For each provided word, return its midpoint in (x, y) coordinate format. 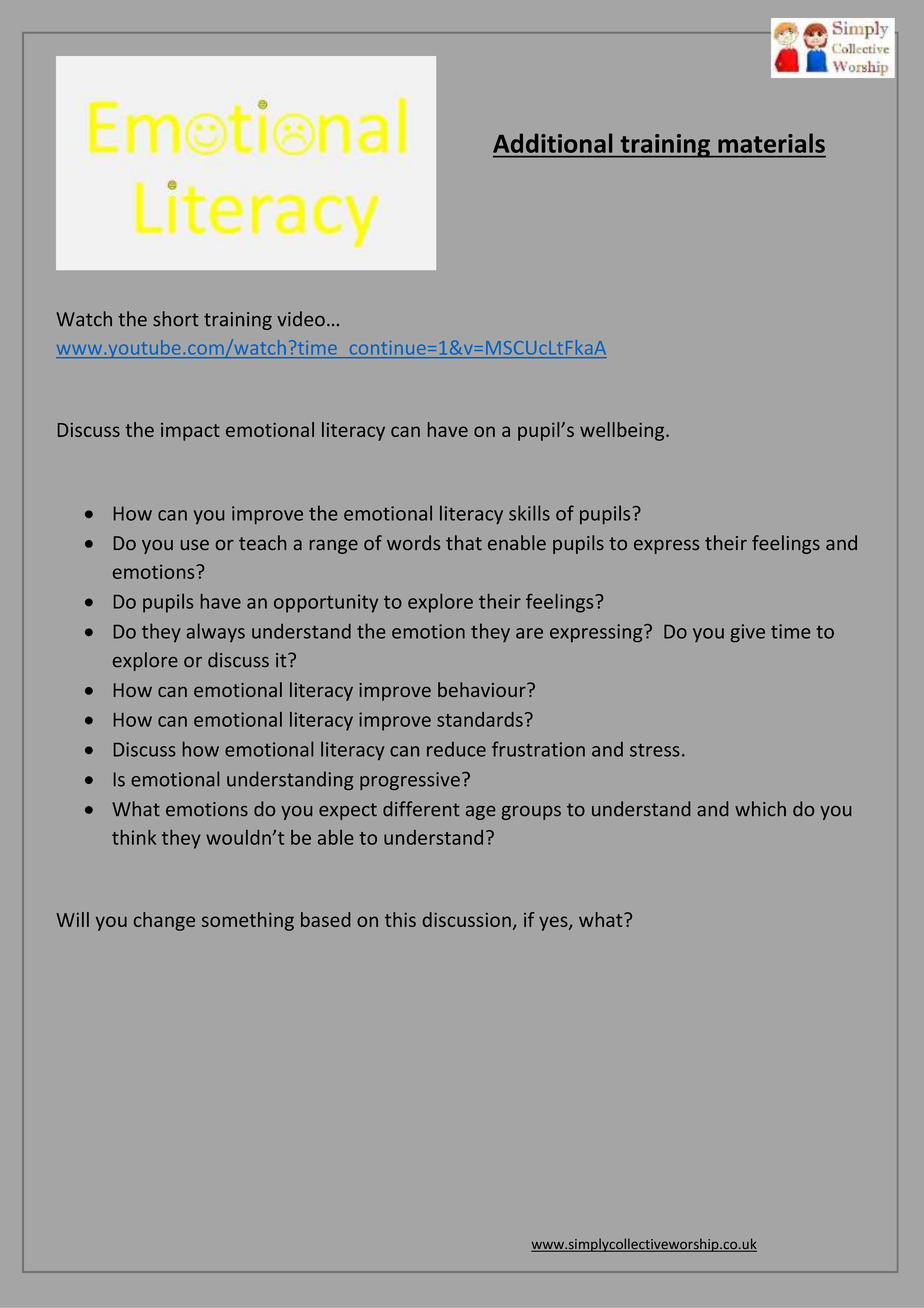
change (164, 921)
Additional (552, 143)
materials (771, 143)
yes (554, 923)
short (175, 318)
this (400, 919)
